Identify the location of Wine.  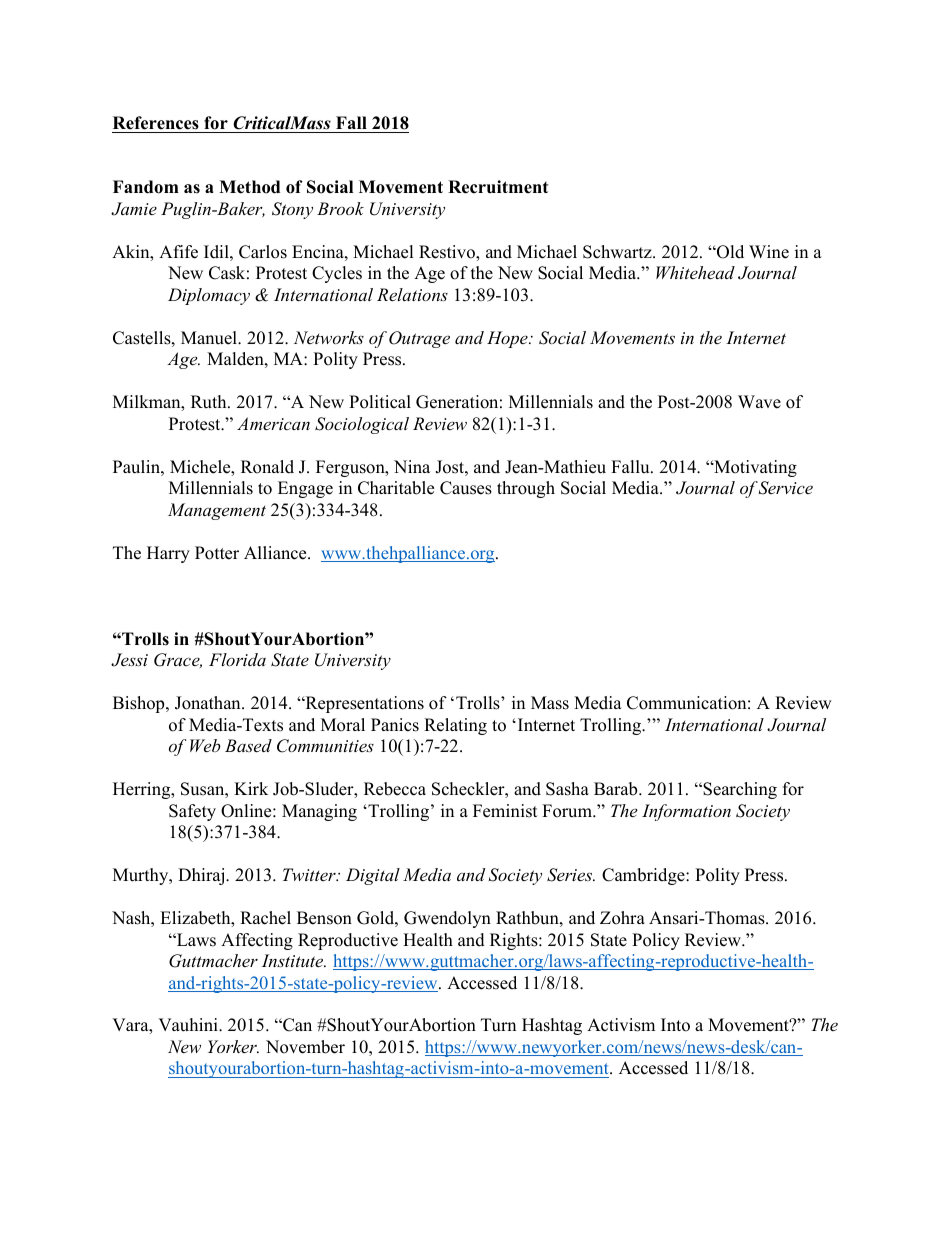
(769, 252).
